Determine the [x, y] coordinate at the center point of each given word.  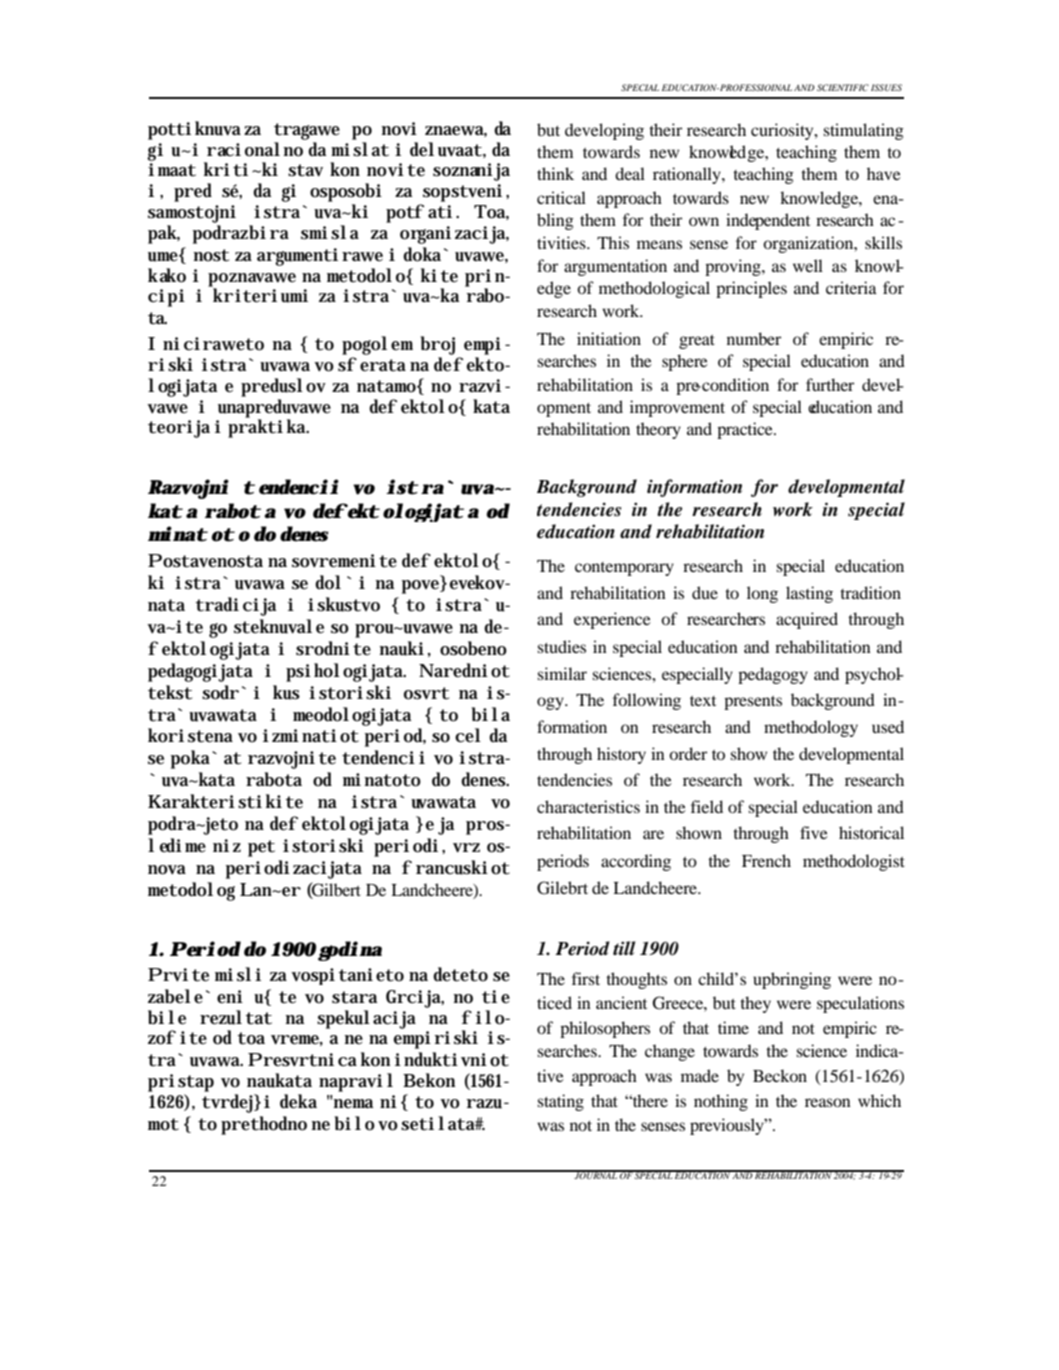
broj [438, 345]
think [555, 173]
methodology [811, 728]
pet [261, 848]
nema [353, 1102]
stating [561, 1102]
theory [658, 430]
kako [167, 275]
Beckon [780, 1075]
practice [746, 430]
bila [491, 714]
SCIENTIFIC [843, 87]
